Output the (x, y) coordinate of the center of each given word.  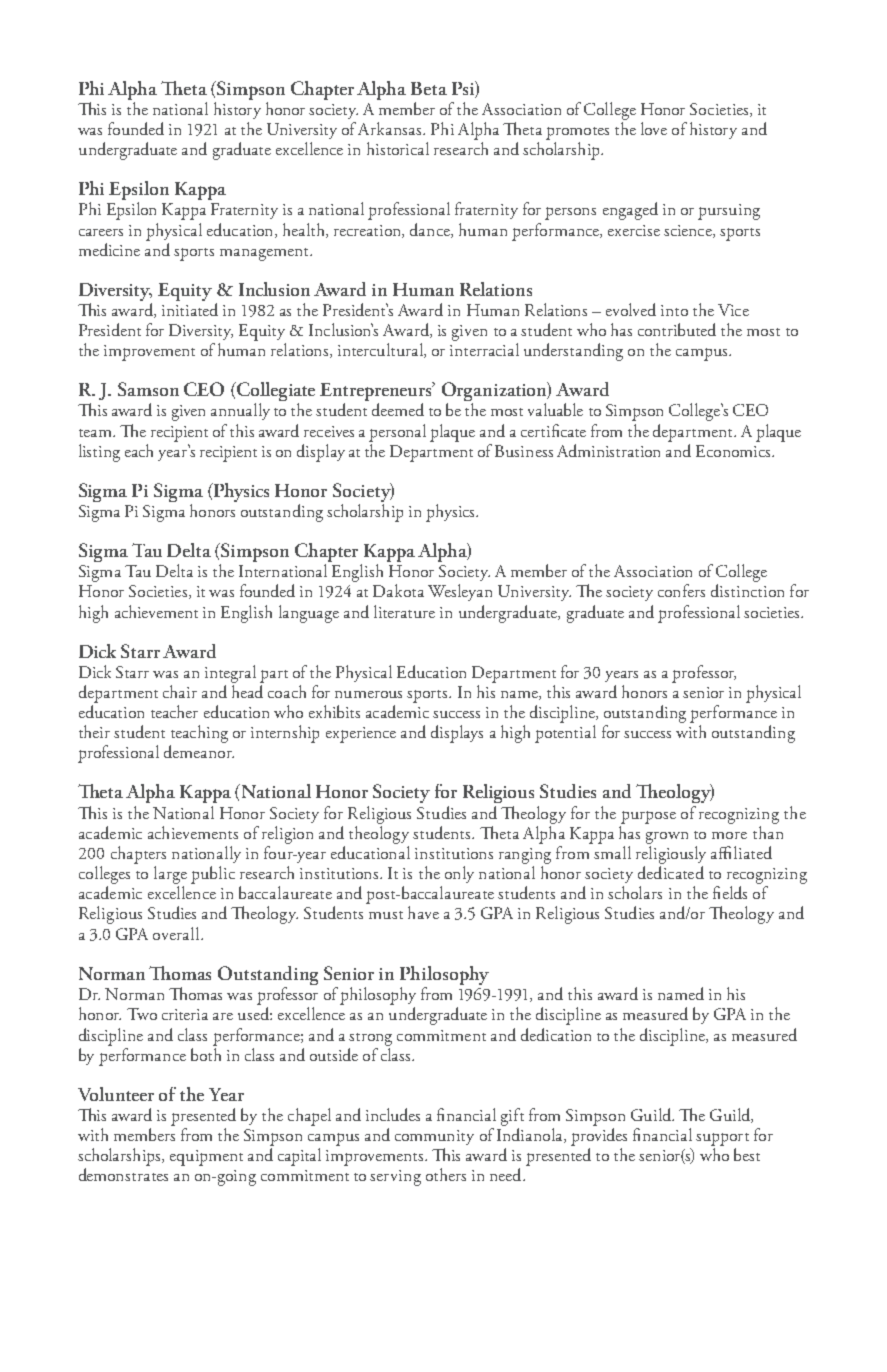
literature (404, 611)
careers (101, 232)
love (654, 128)
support (722, 1139)
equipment (206, 1158)
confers (681, 590)
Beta (429, 88)
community (434, 1137)
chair (180, 691)
